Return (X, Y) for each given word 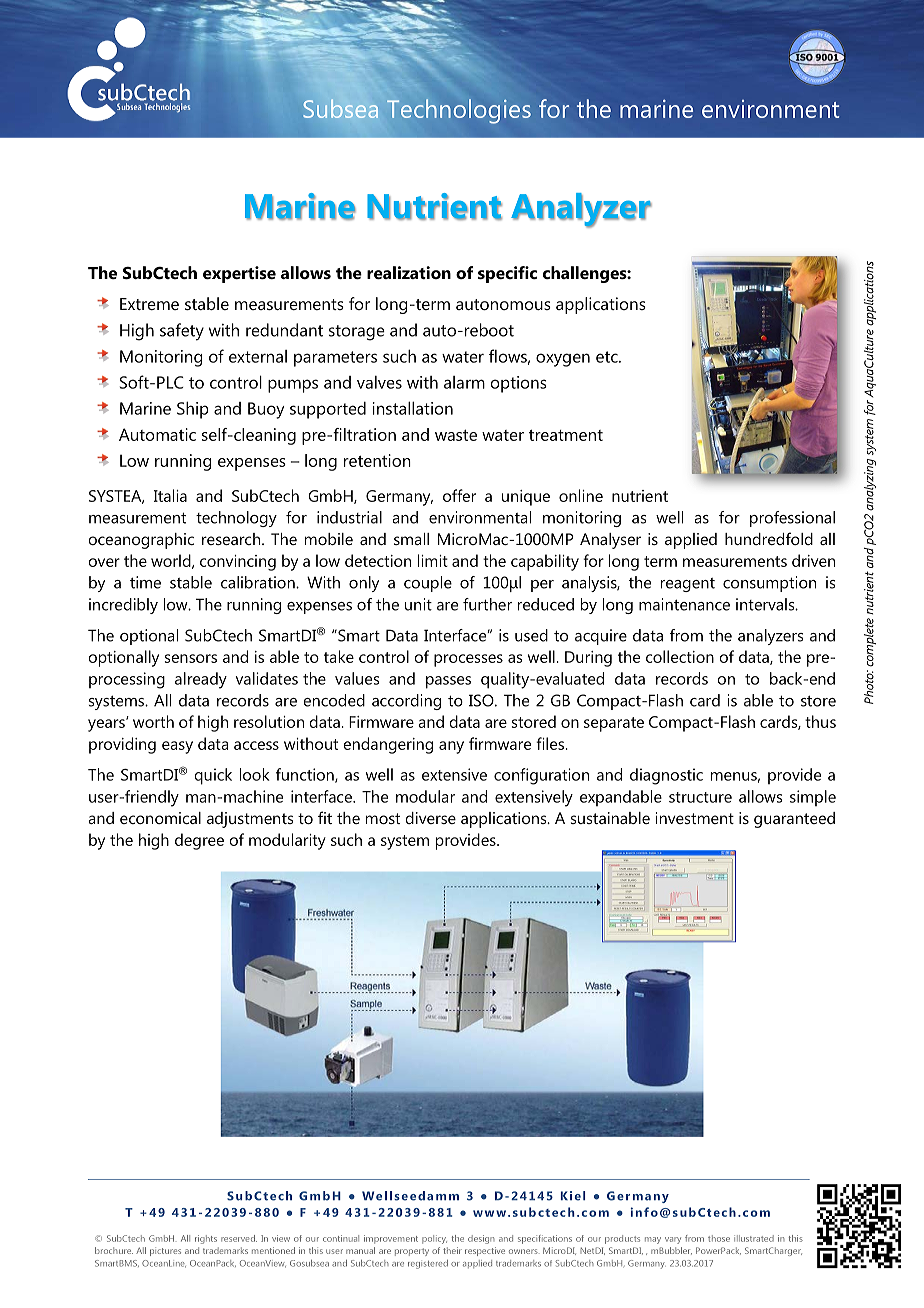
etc (608, 357)
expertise (239, 274)
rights (206, 1239)
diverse (430, 818)
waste (456, 435)
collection (680, 656)
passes (448, 682)
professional (792, 519)
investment (695, 818)
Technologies (459, 111)
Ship (193, 410)
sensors (191, 658)
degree (199, 841)
